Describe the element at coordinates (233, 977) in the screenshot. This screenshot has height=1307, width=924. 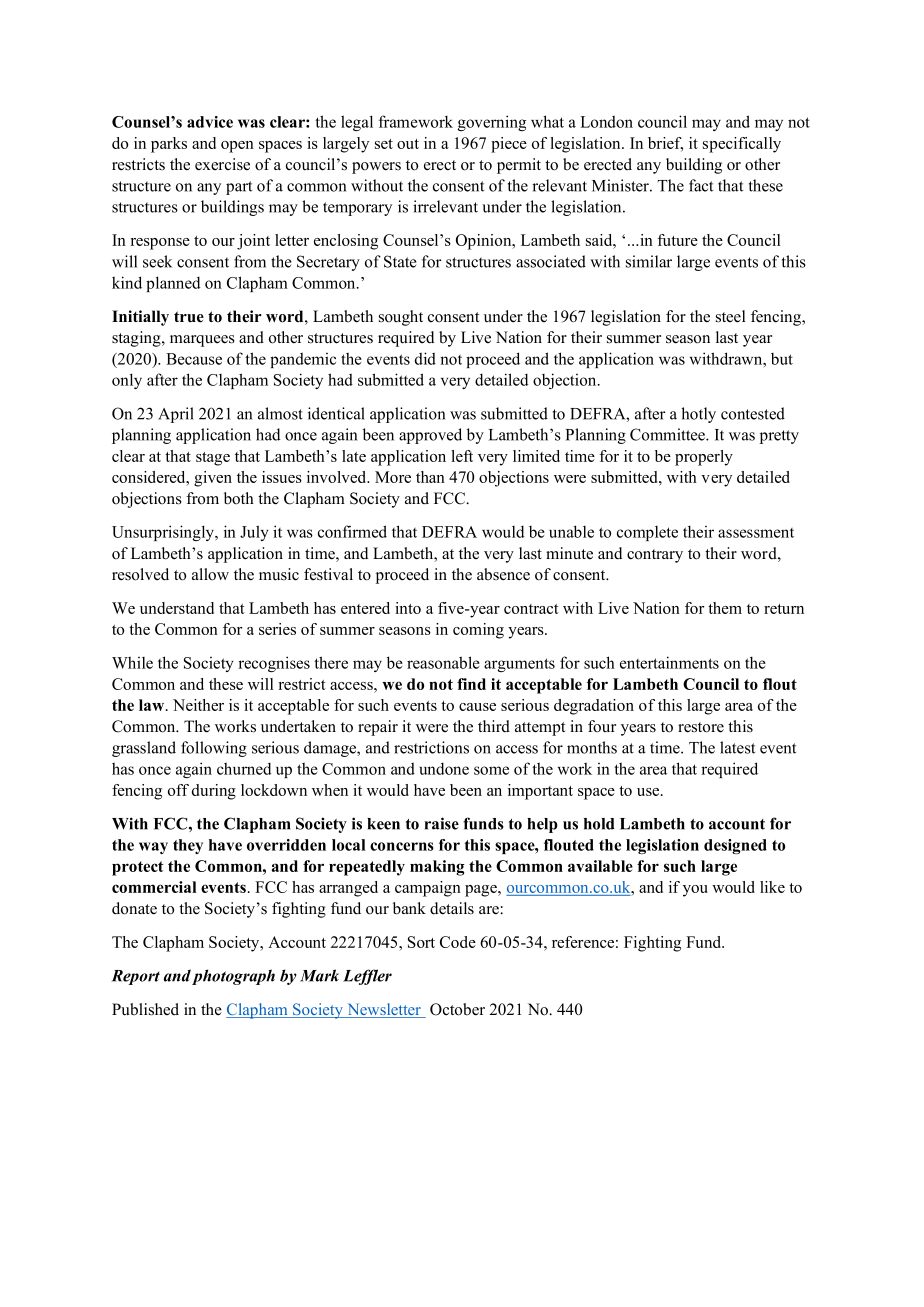
I see `photograph` at that location.
